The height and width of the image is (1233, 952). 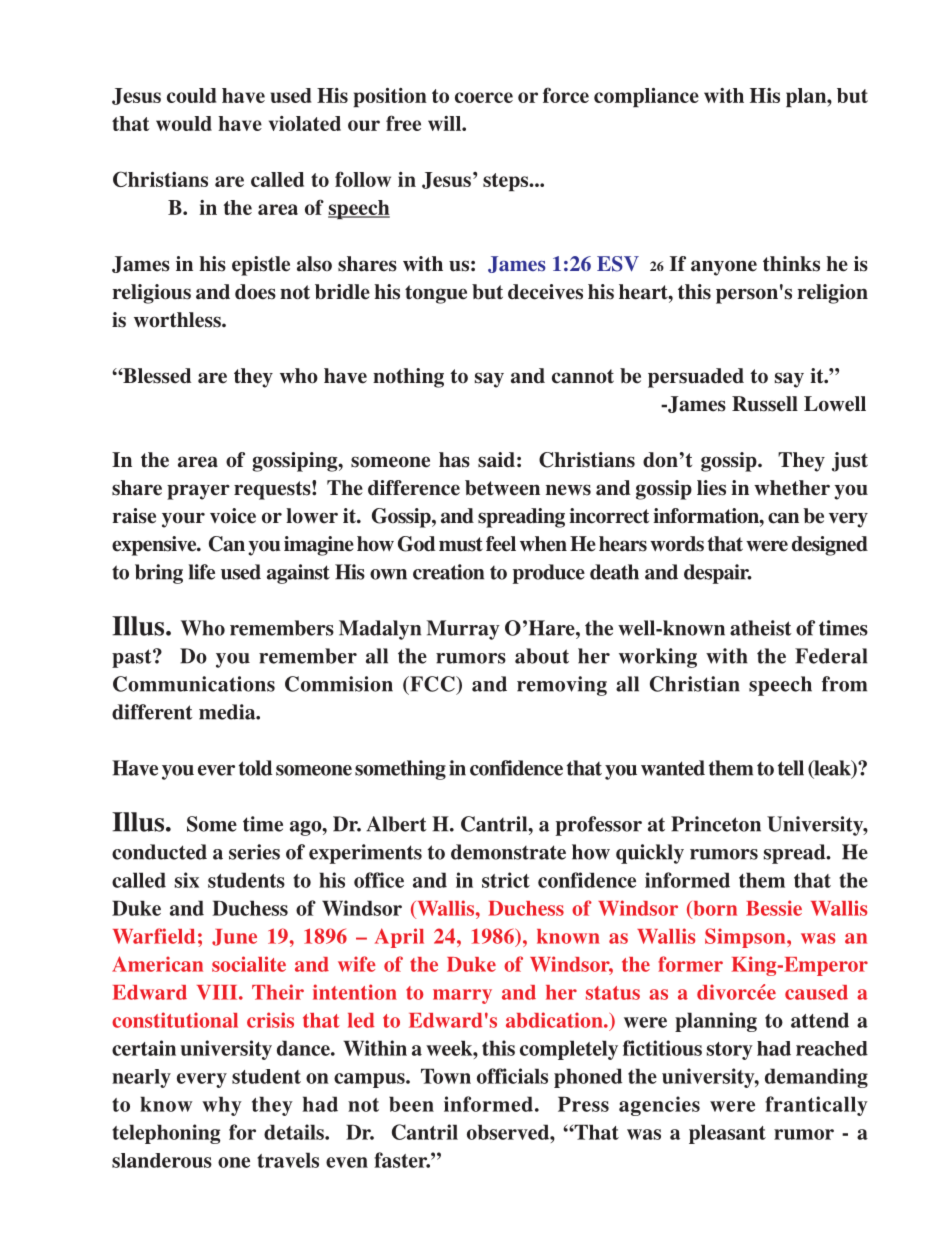 What do you see at coordinates (792, 488) in the image?
I see `whether` at bounding box center [792, 488].
